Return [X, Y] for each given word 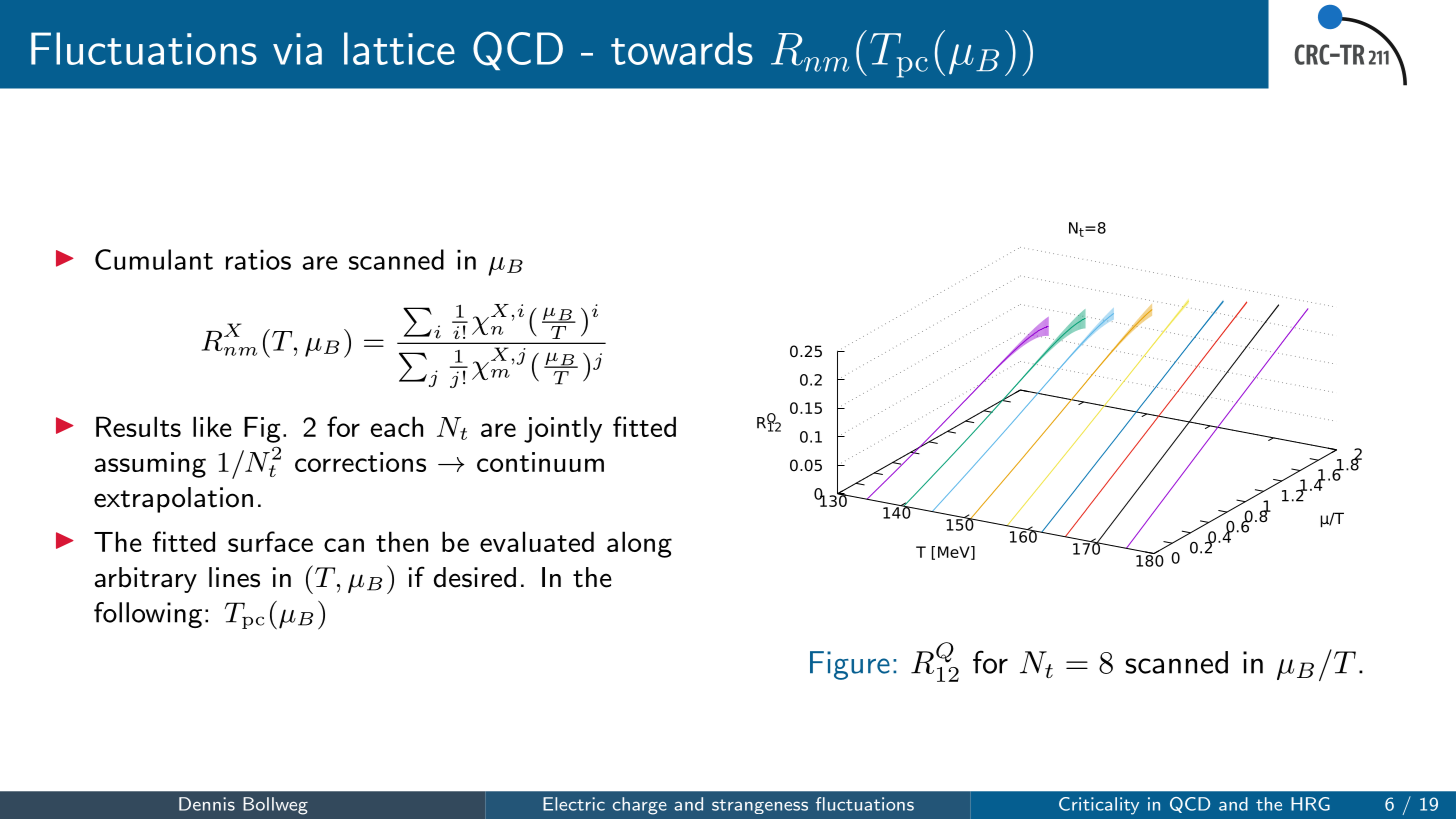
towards [682, 48]
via [297, 49]
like [212, 426]
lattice [399, 48]
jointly [563, 429]
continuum [540, 462]
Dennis [207, 804]
